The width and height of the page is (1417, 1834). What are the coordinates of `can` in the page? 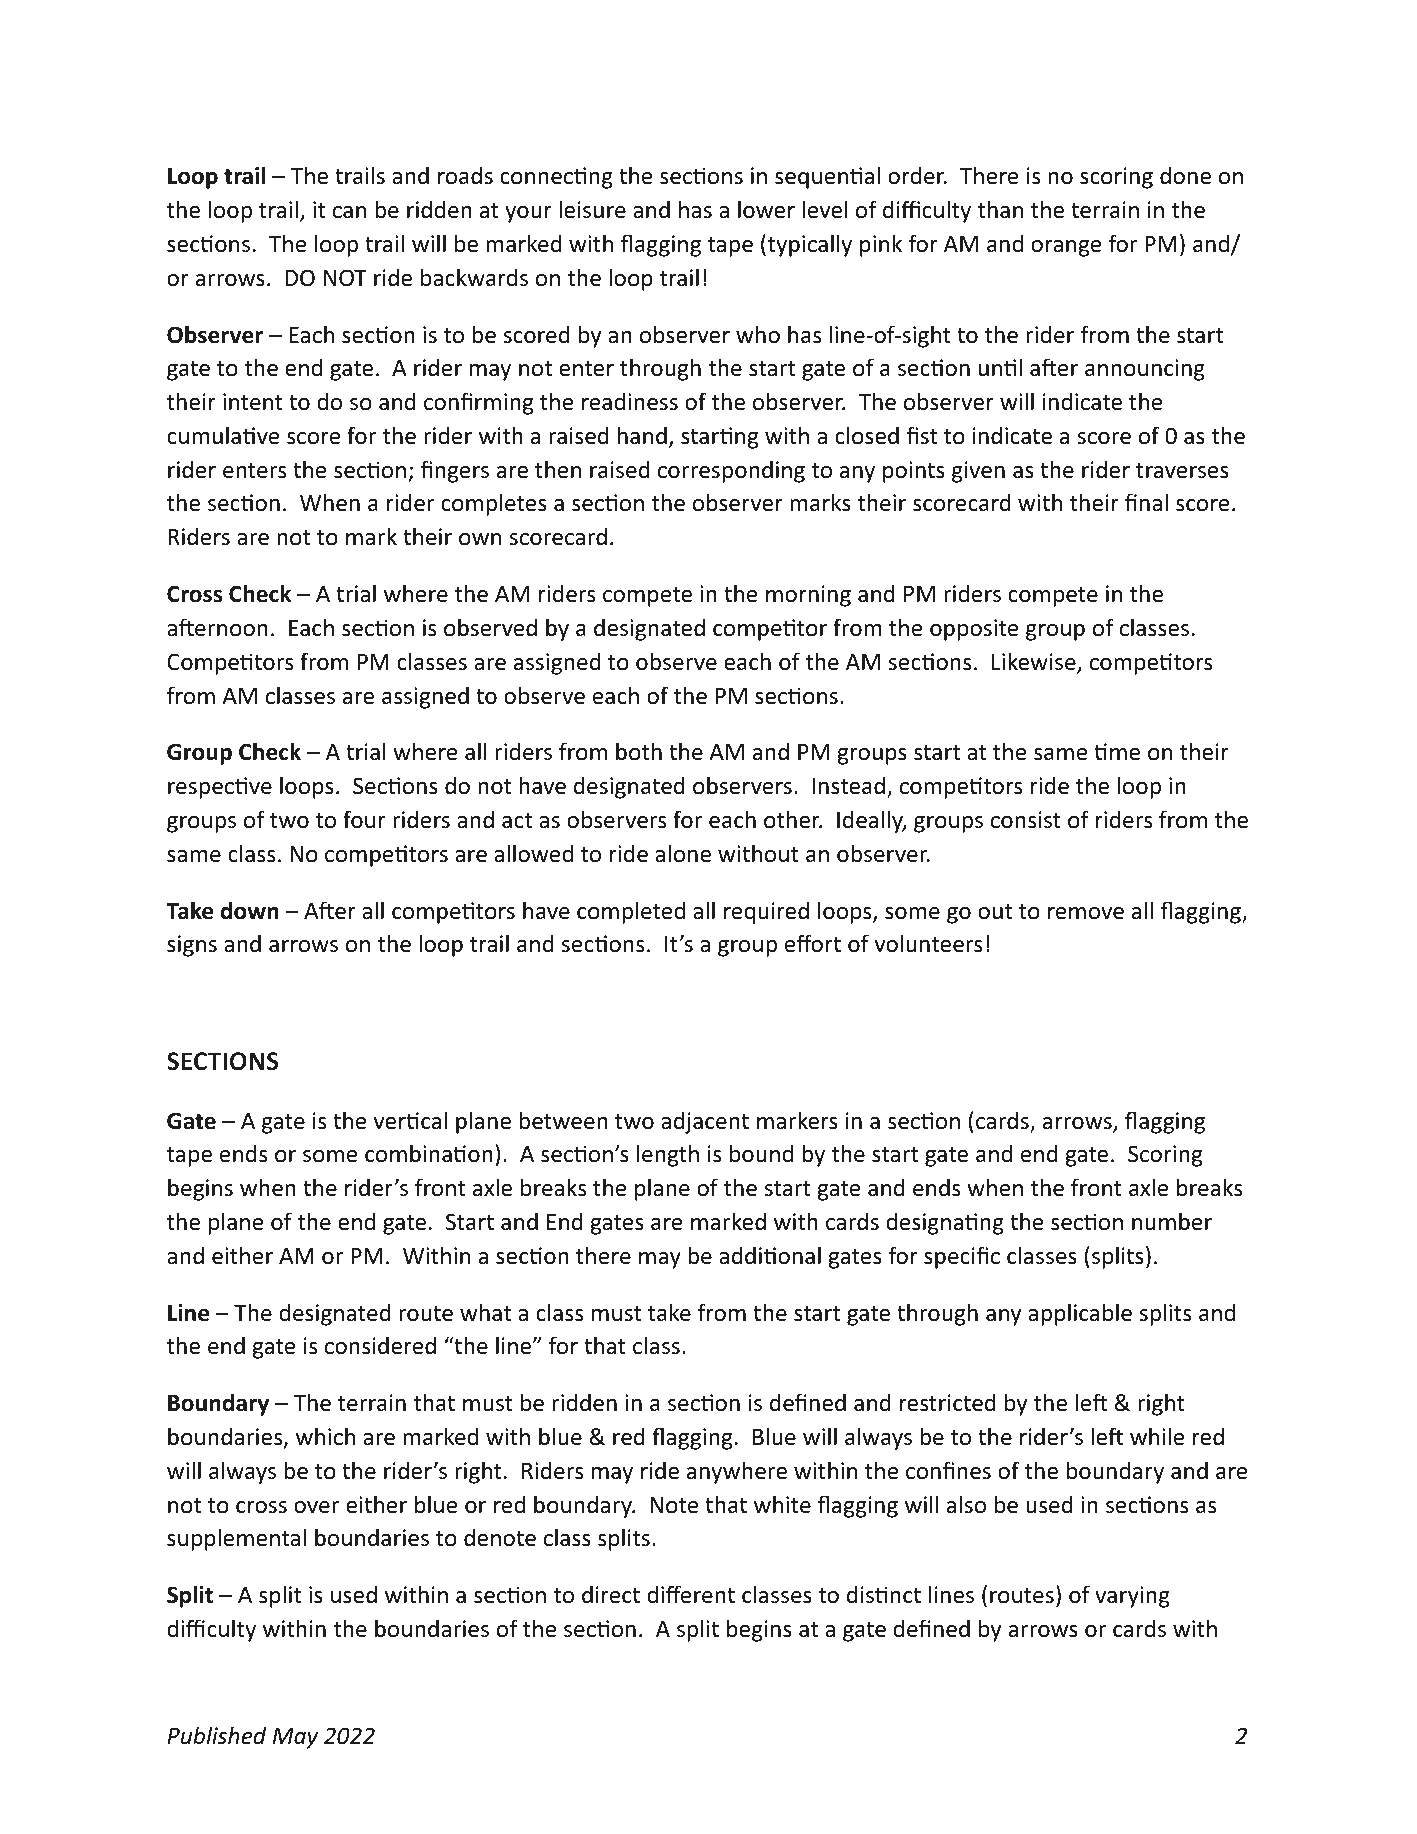 It's located at (349, 212).
